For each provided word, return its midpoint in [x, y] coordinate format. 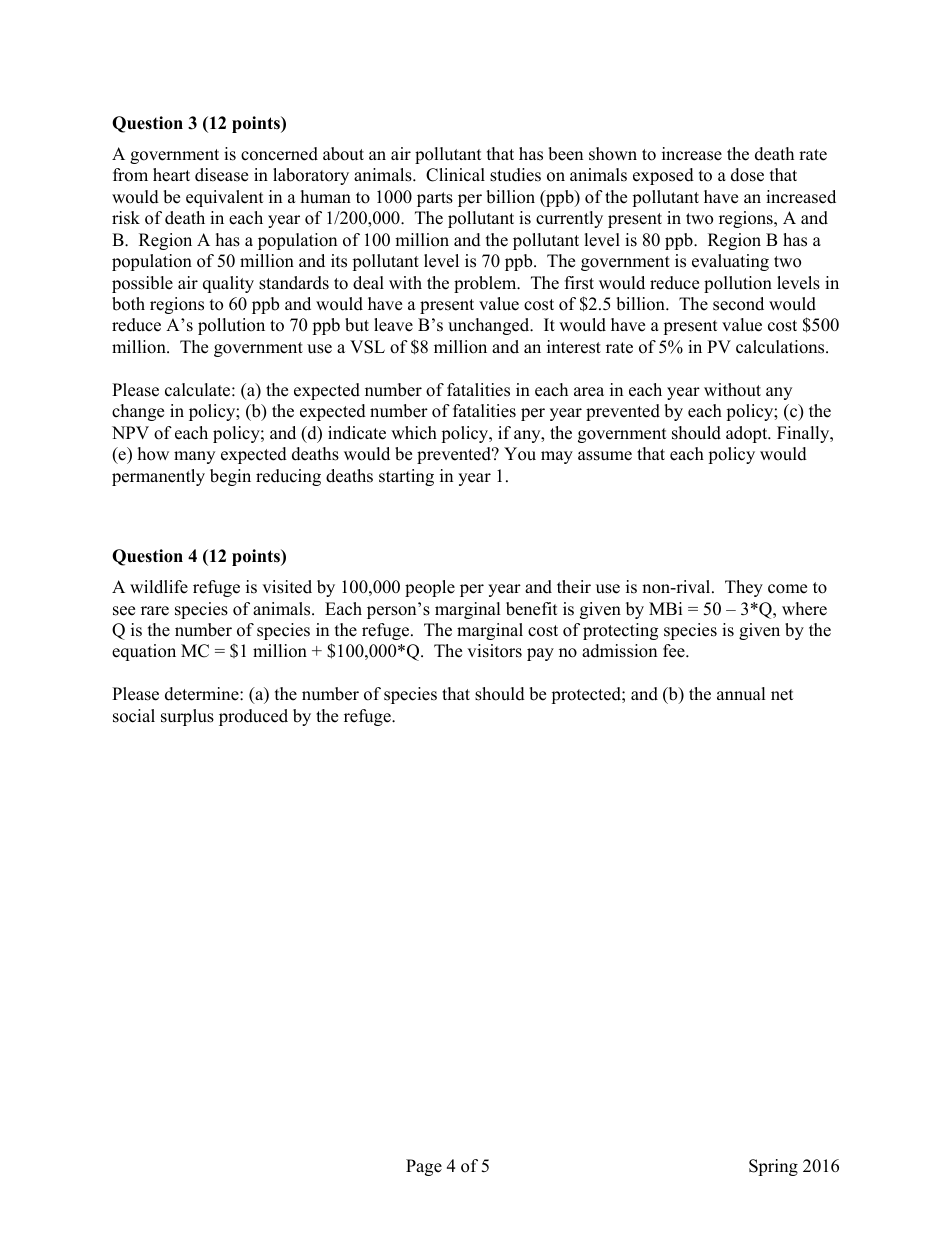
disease [221, 175]
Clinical [455, 175]
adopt [748, 434]
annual [741, 694]
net [782, 695]
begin [230, 477]
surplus [187, 717]
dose [747, 175]
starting [406, 477]
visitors [494, 651]
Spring [773, 1167]
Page [424, 1167]
